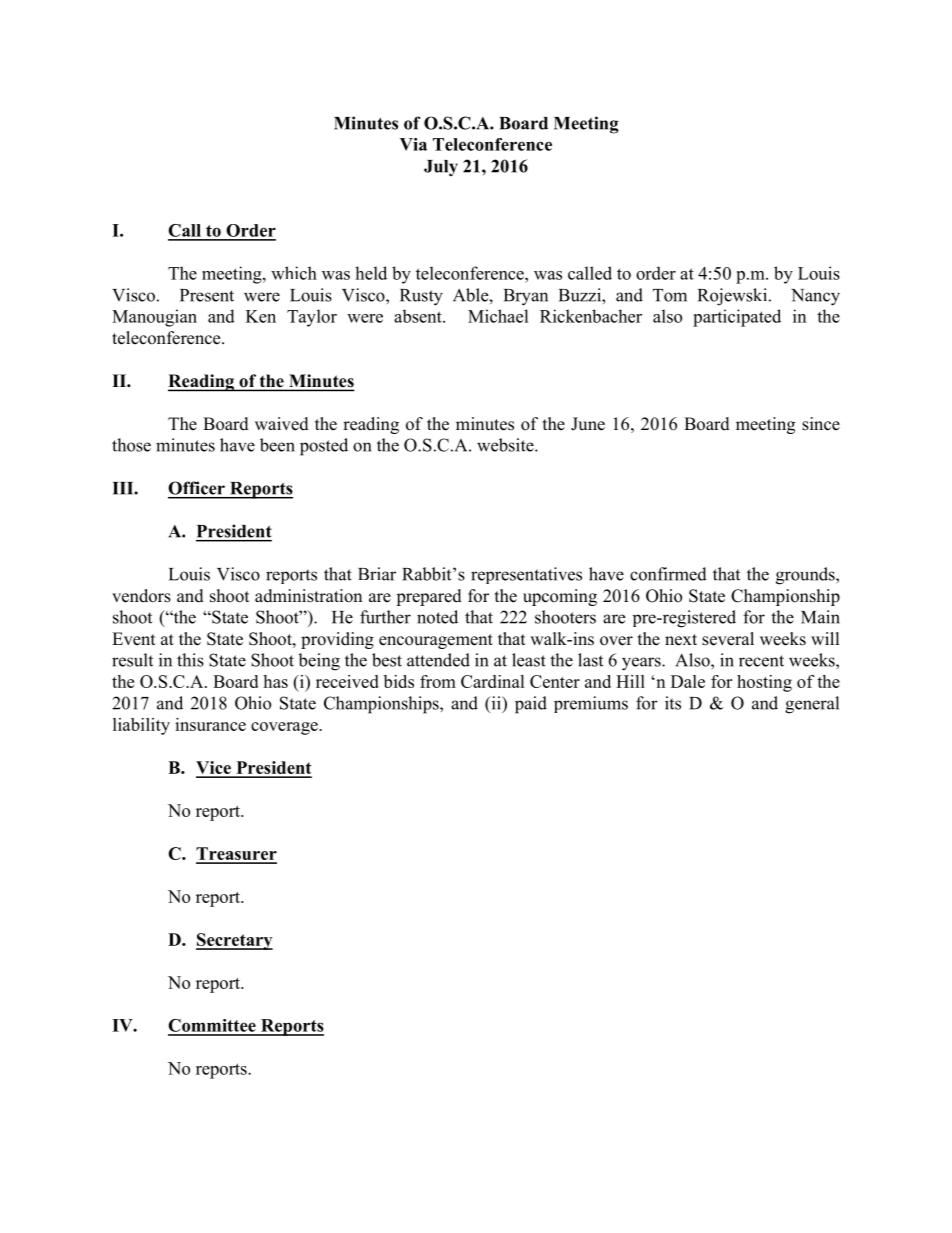 The width and height of the image is (952, 1233). What do you see at coordinates (277, 445) in the image?
I see `been` at bounding box center [277, 445].
